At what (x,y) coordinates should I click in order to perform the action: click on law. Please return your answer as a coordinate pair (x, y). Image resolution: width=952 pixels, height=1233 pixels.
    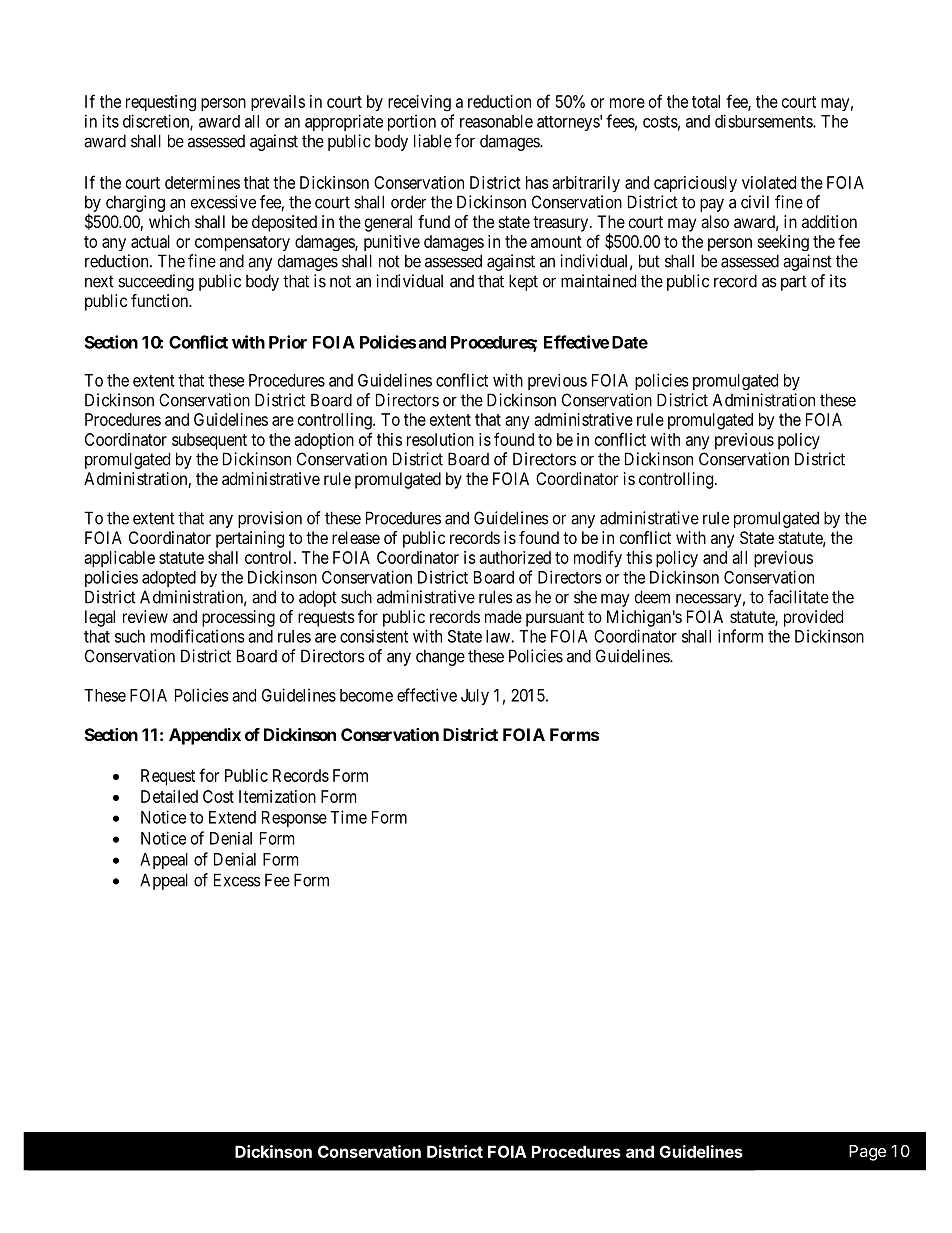
    Looking at the image, I should click on (499, 636).
